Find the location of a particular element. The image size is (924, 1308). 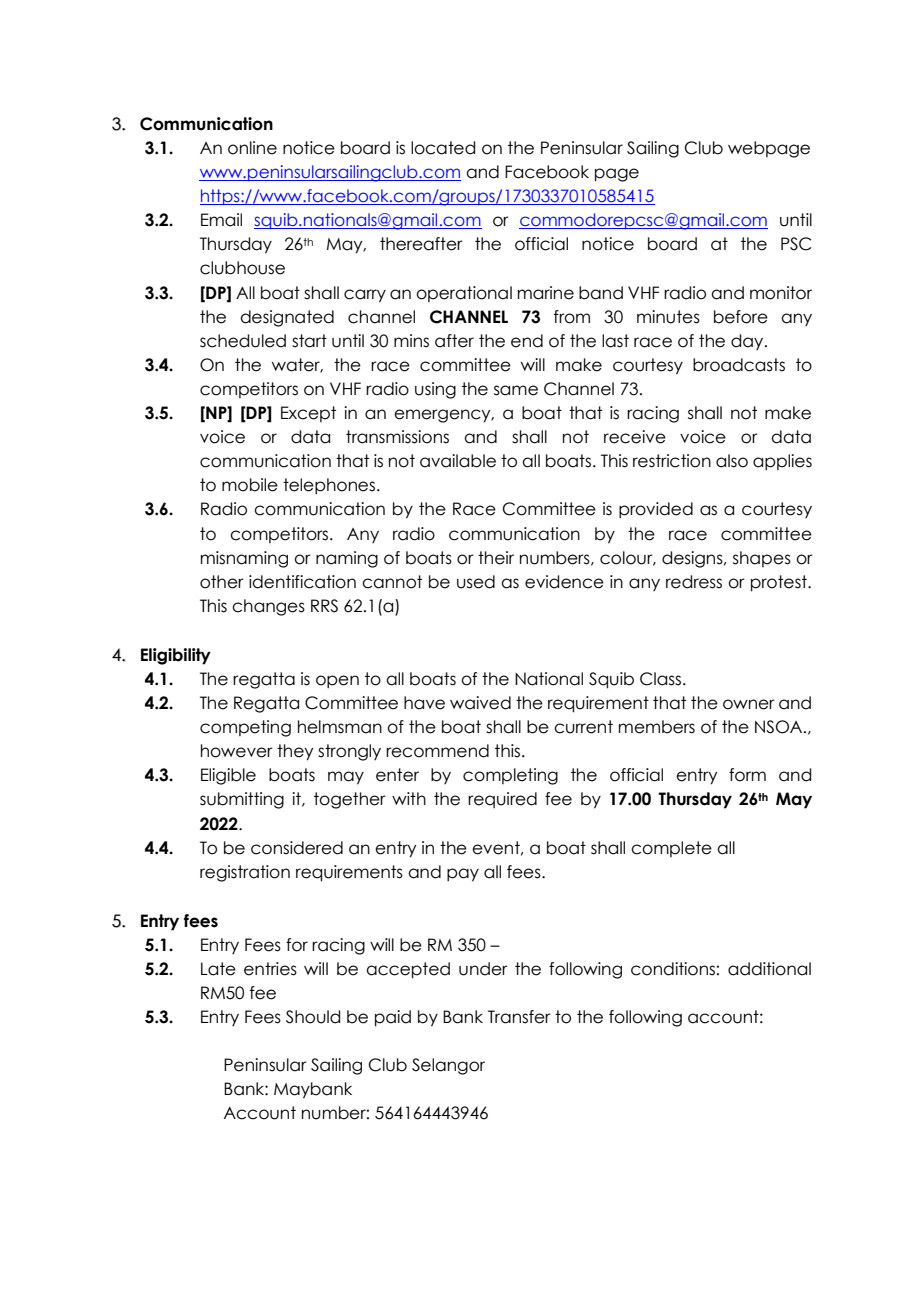

Except is located at coordinates (308, 414).
